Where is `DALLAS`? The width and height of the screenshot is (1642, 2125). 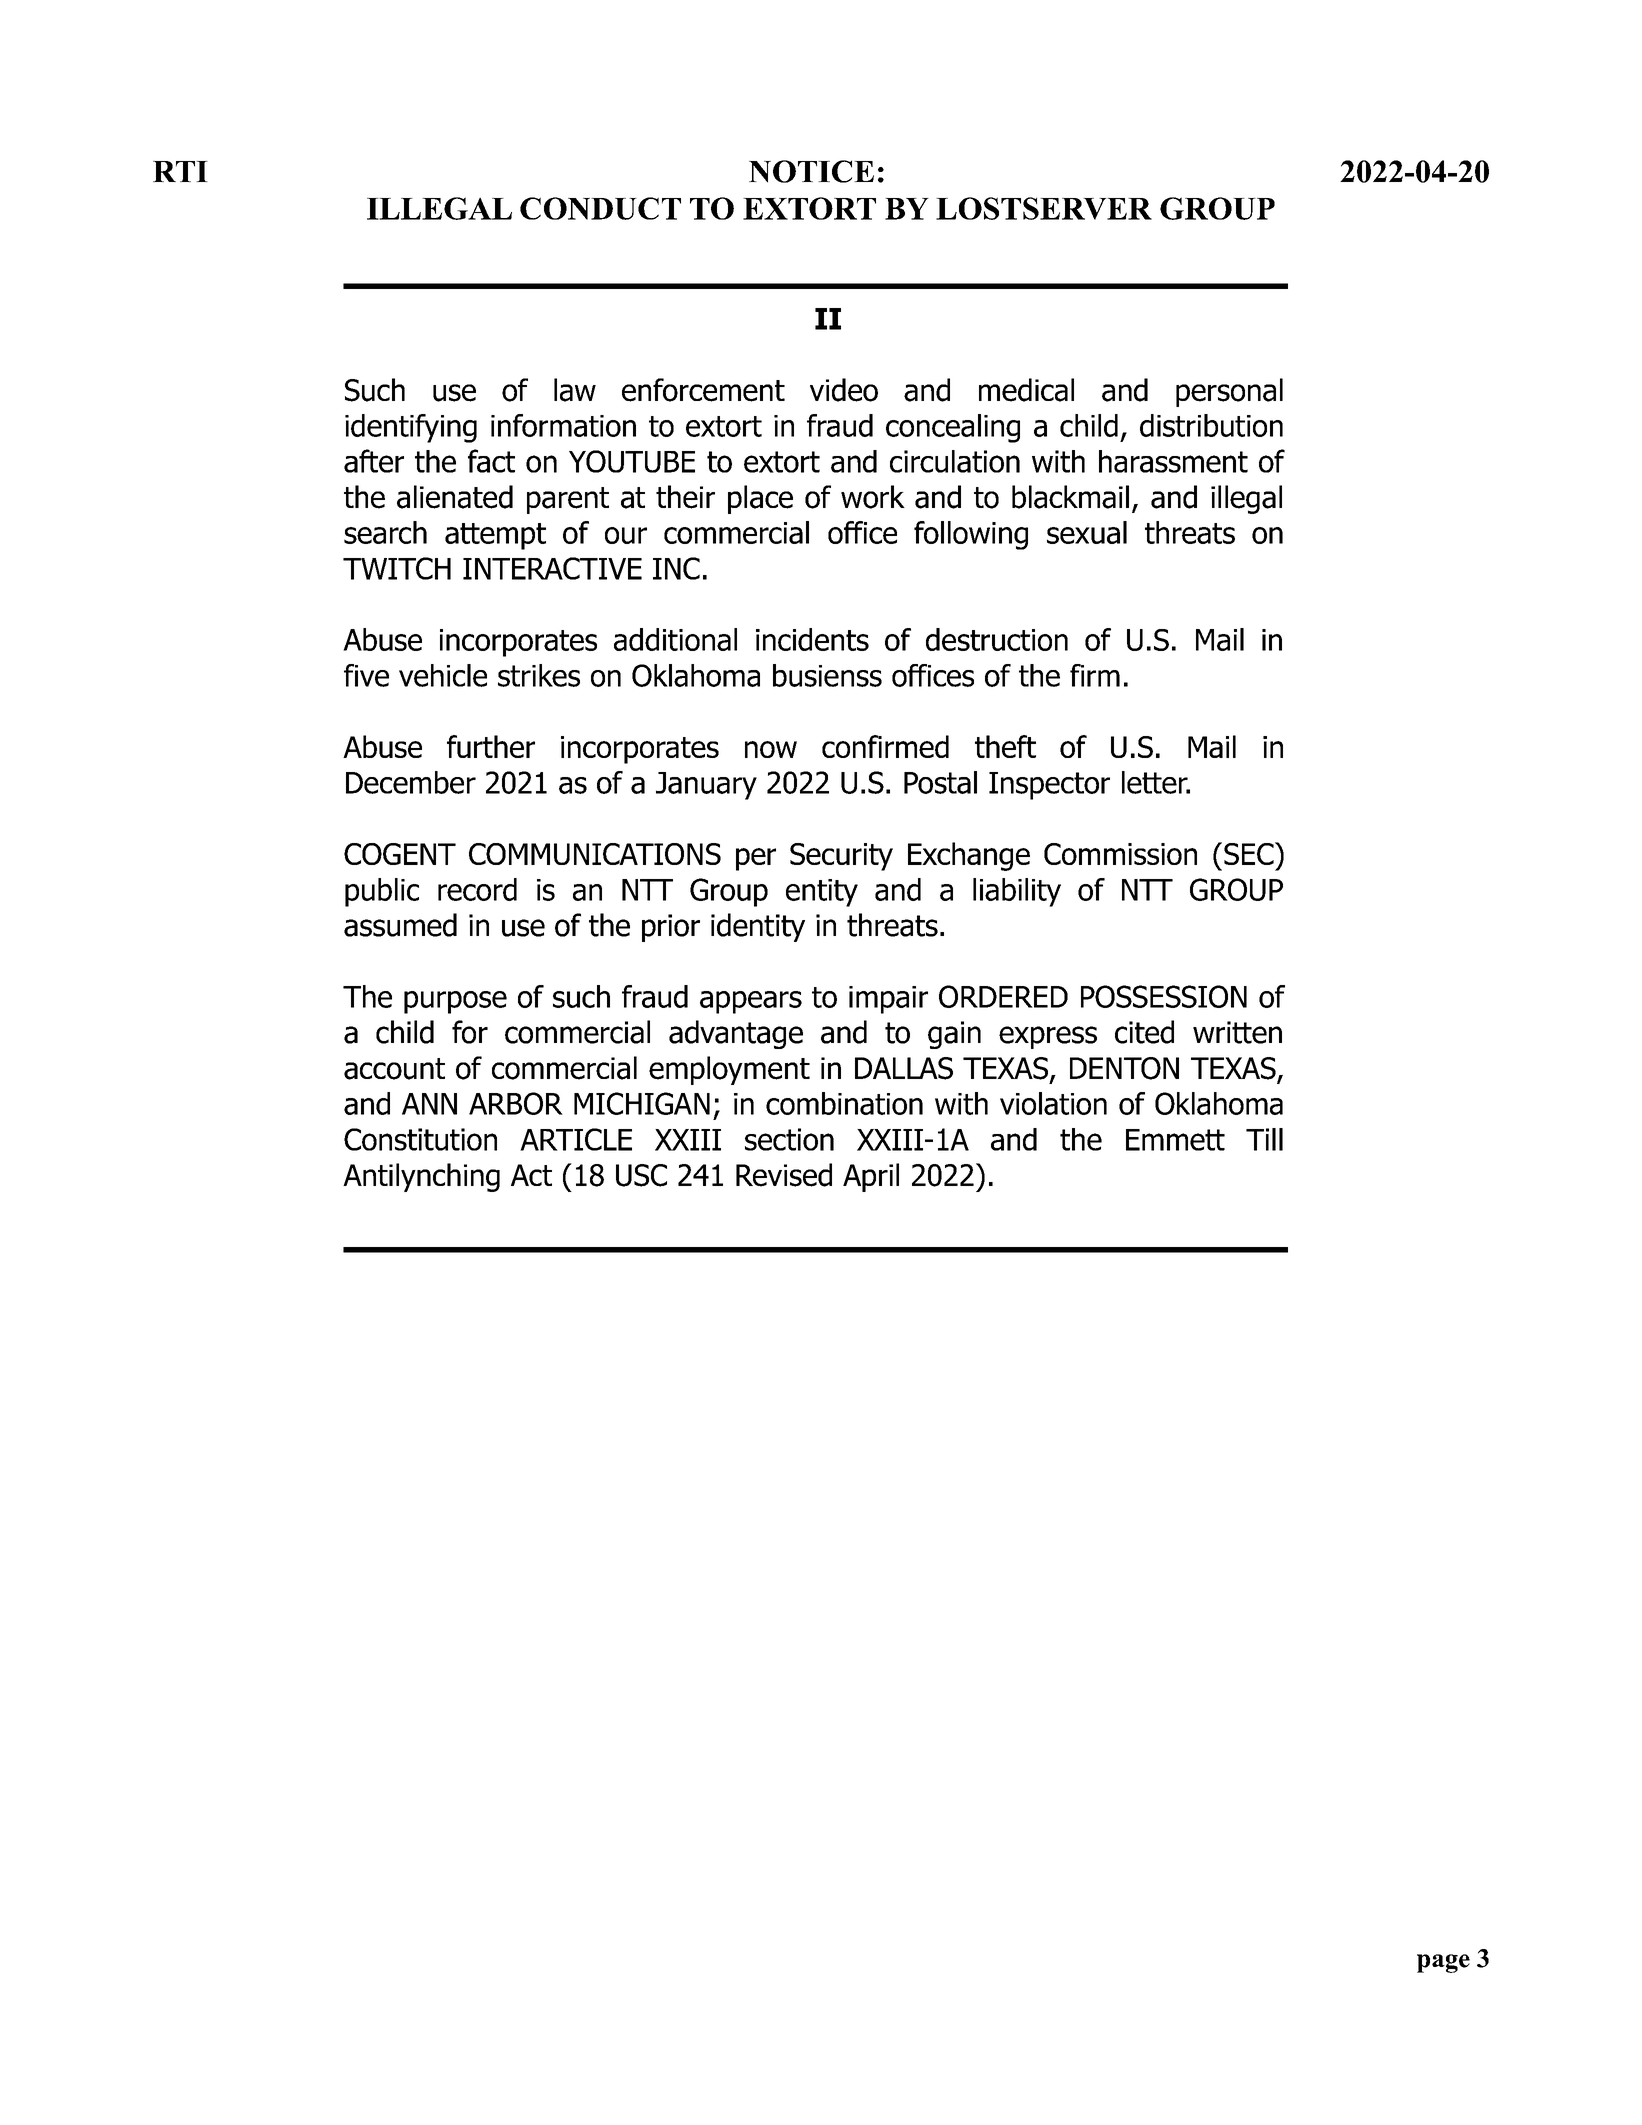
DALLAS is located at coordinates (904, 1068).
